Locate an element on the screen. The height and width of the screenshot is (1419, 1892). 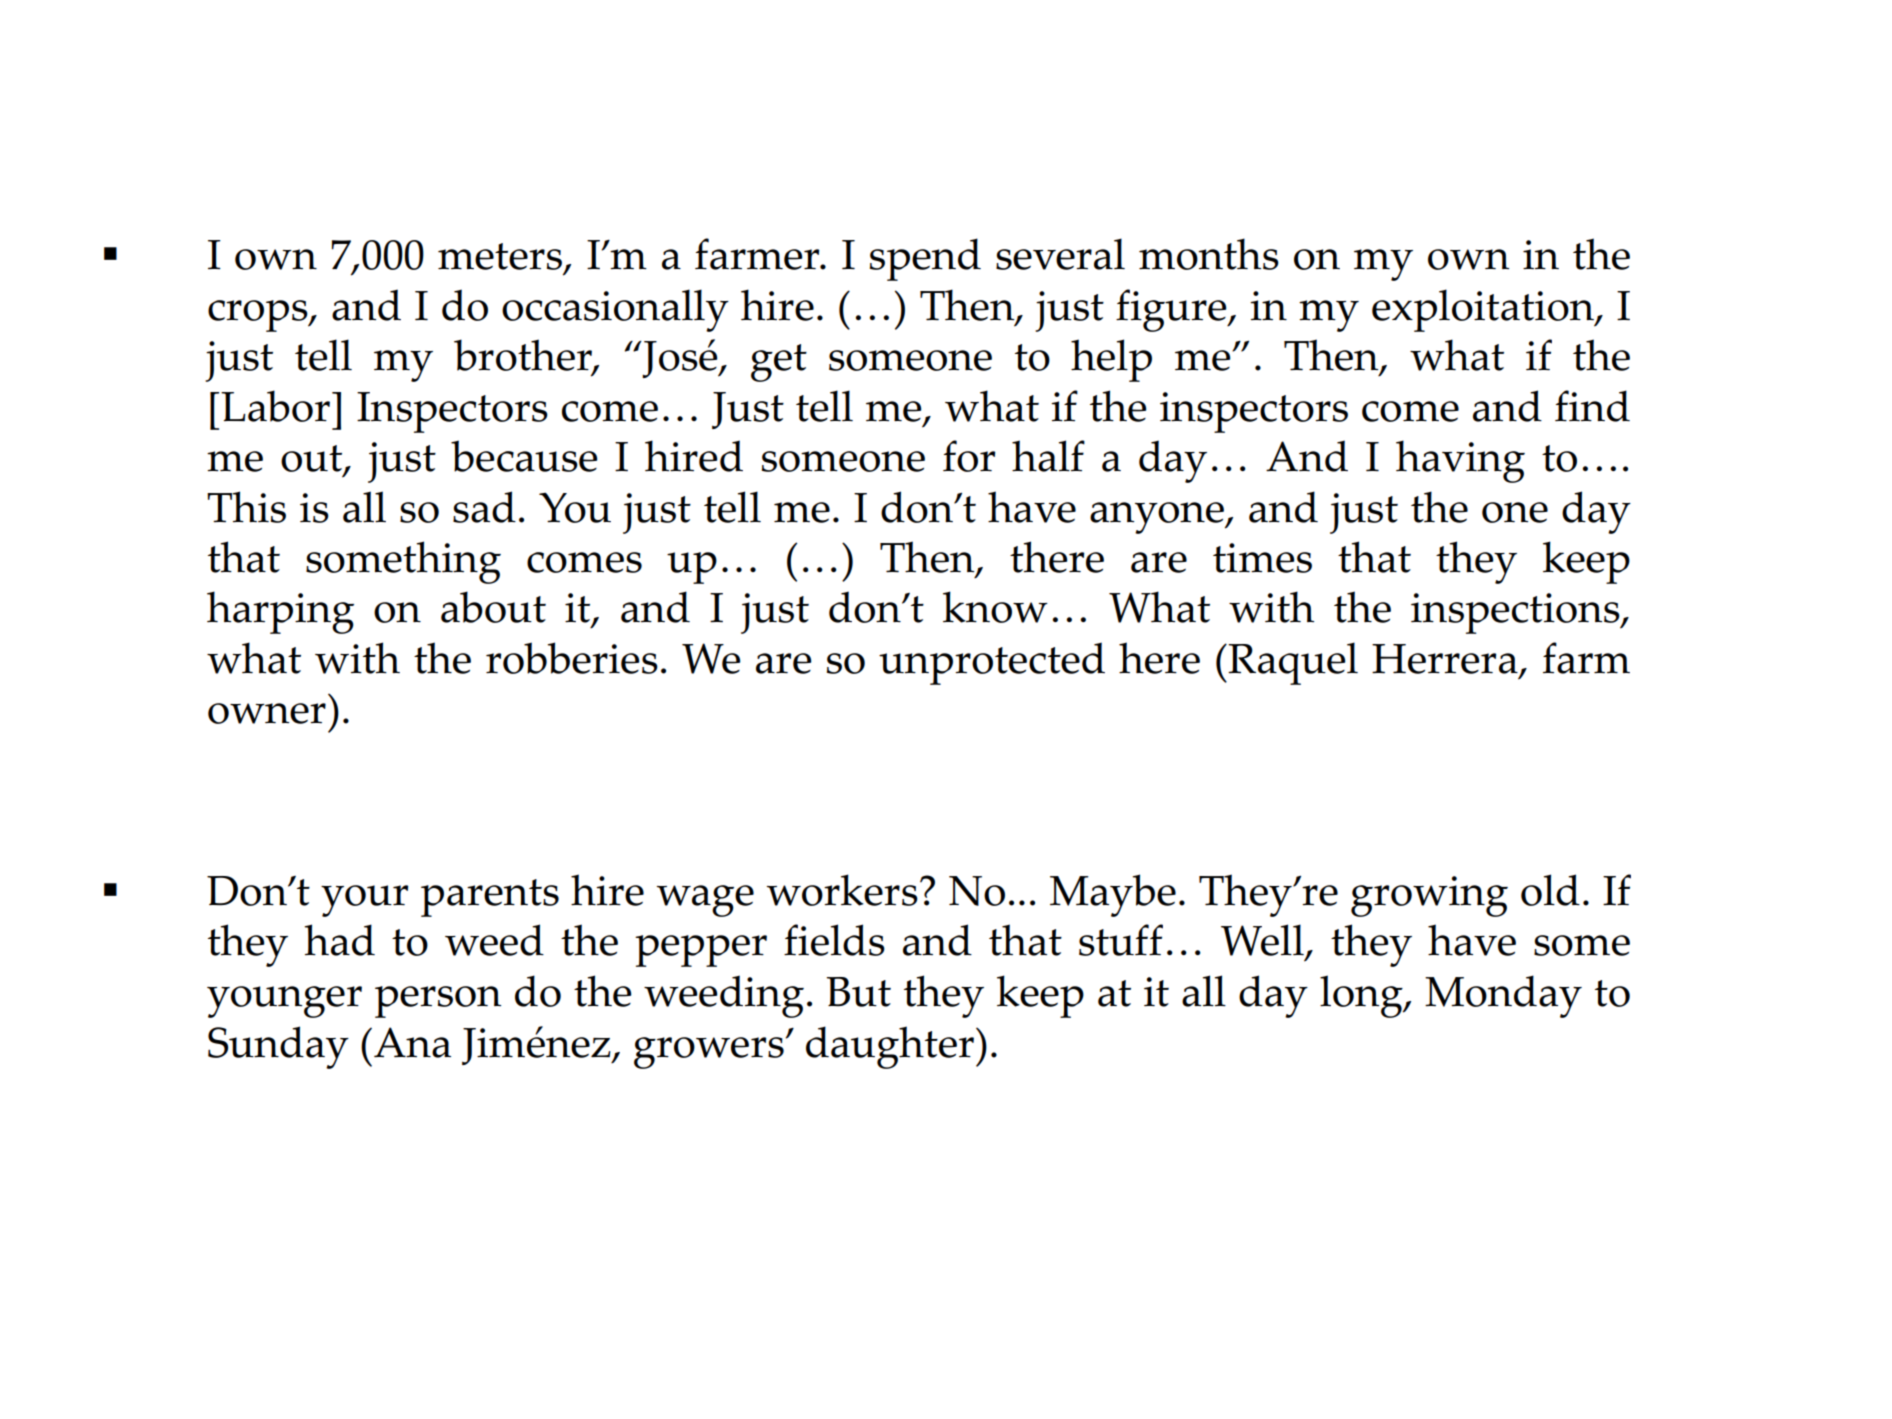
about is located at coordinates (493, 607).
